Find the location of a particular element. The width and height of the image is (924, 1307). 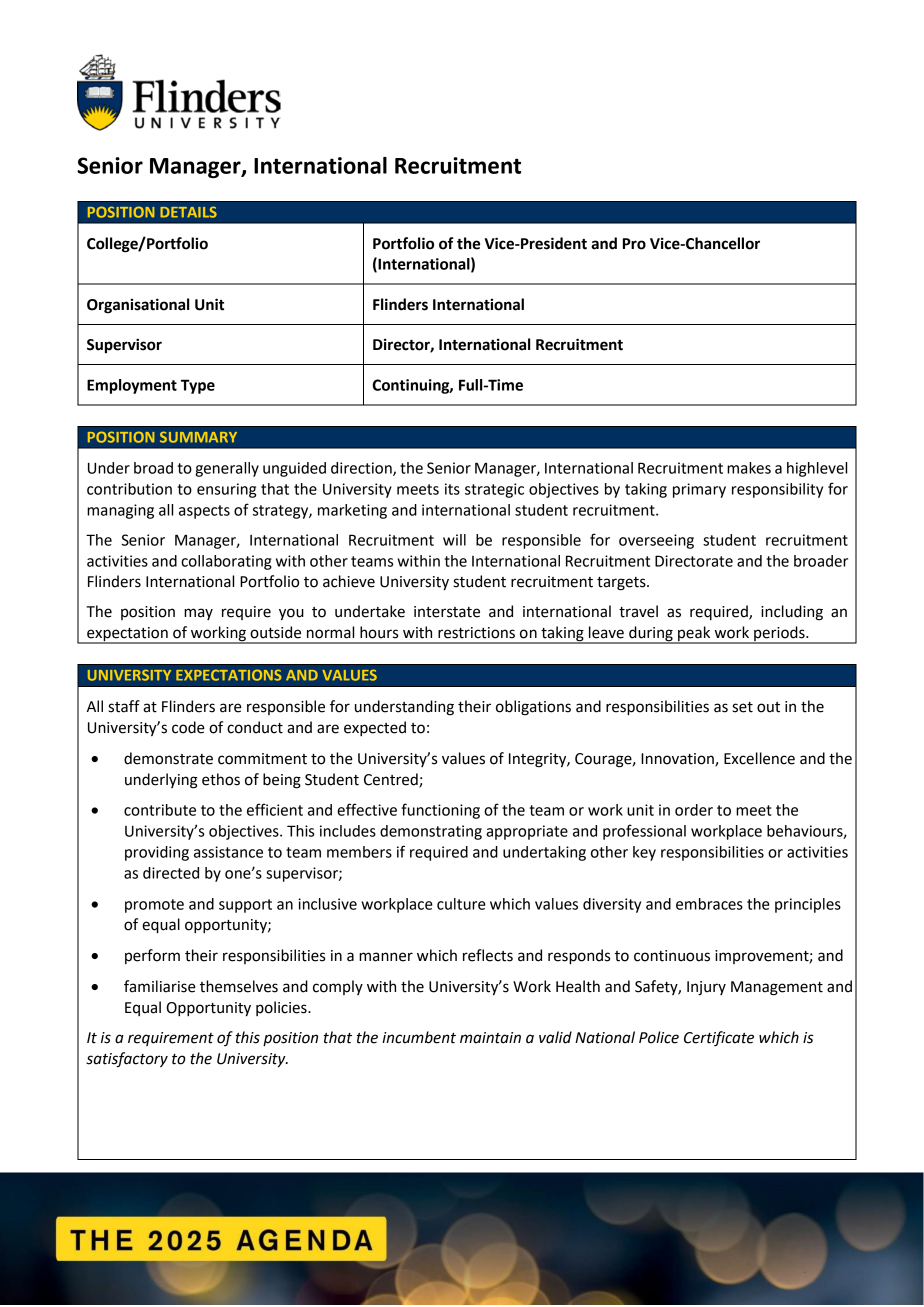

makes is located at coordinates (749, 468).
